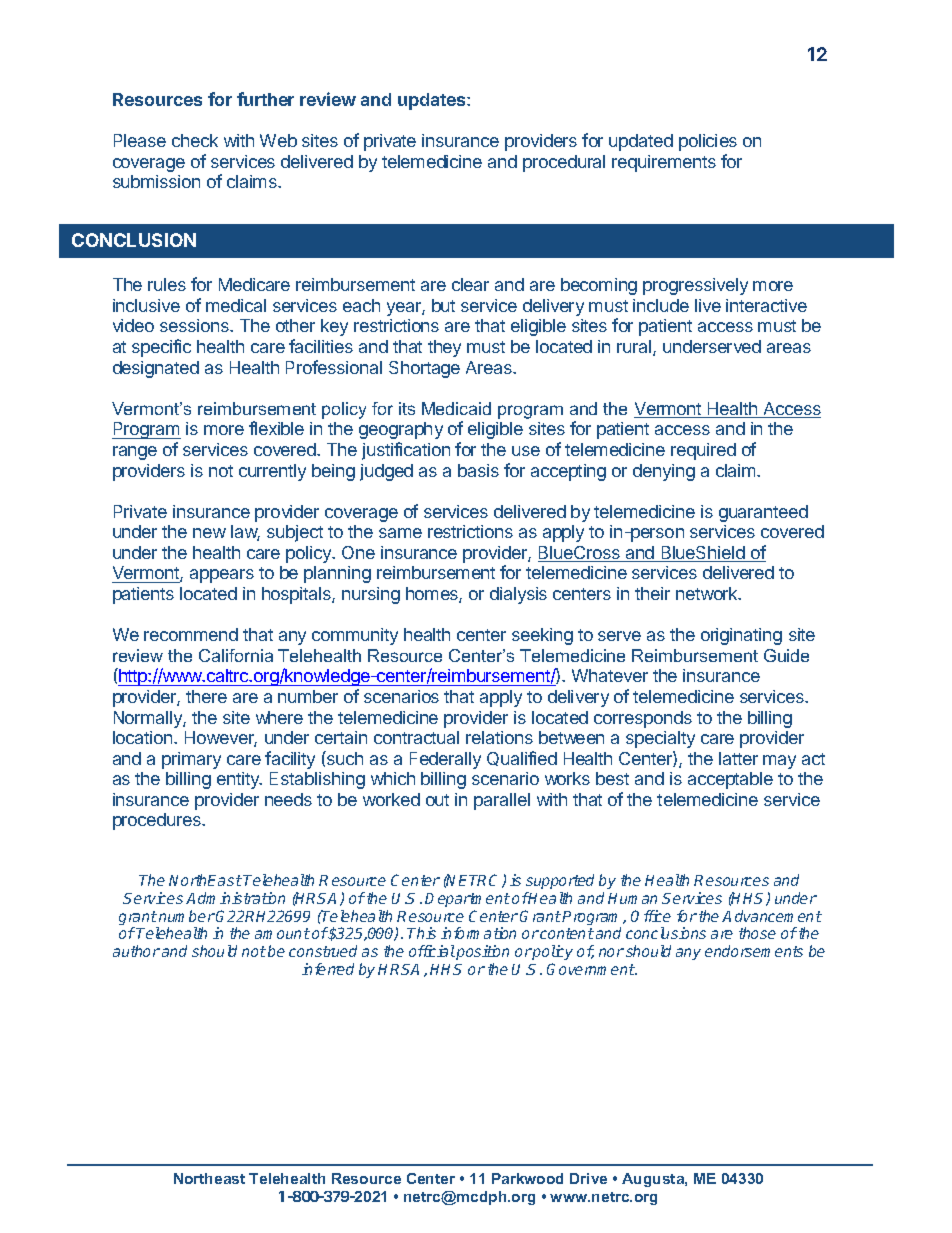  I want to click on policies, so click(708, 142).
